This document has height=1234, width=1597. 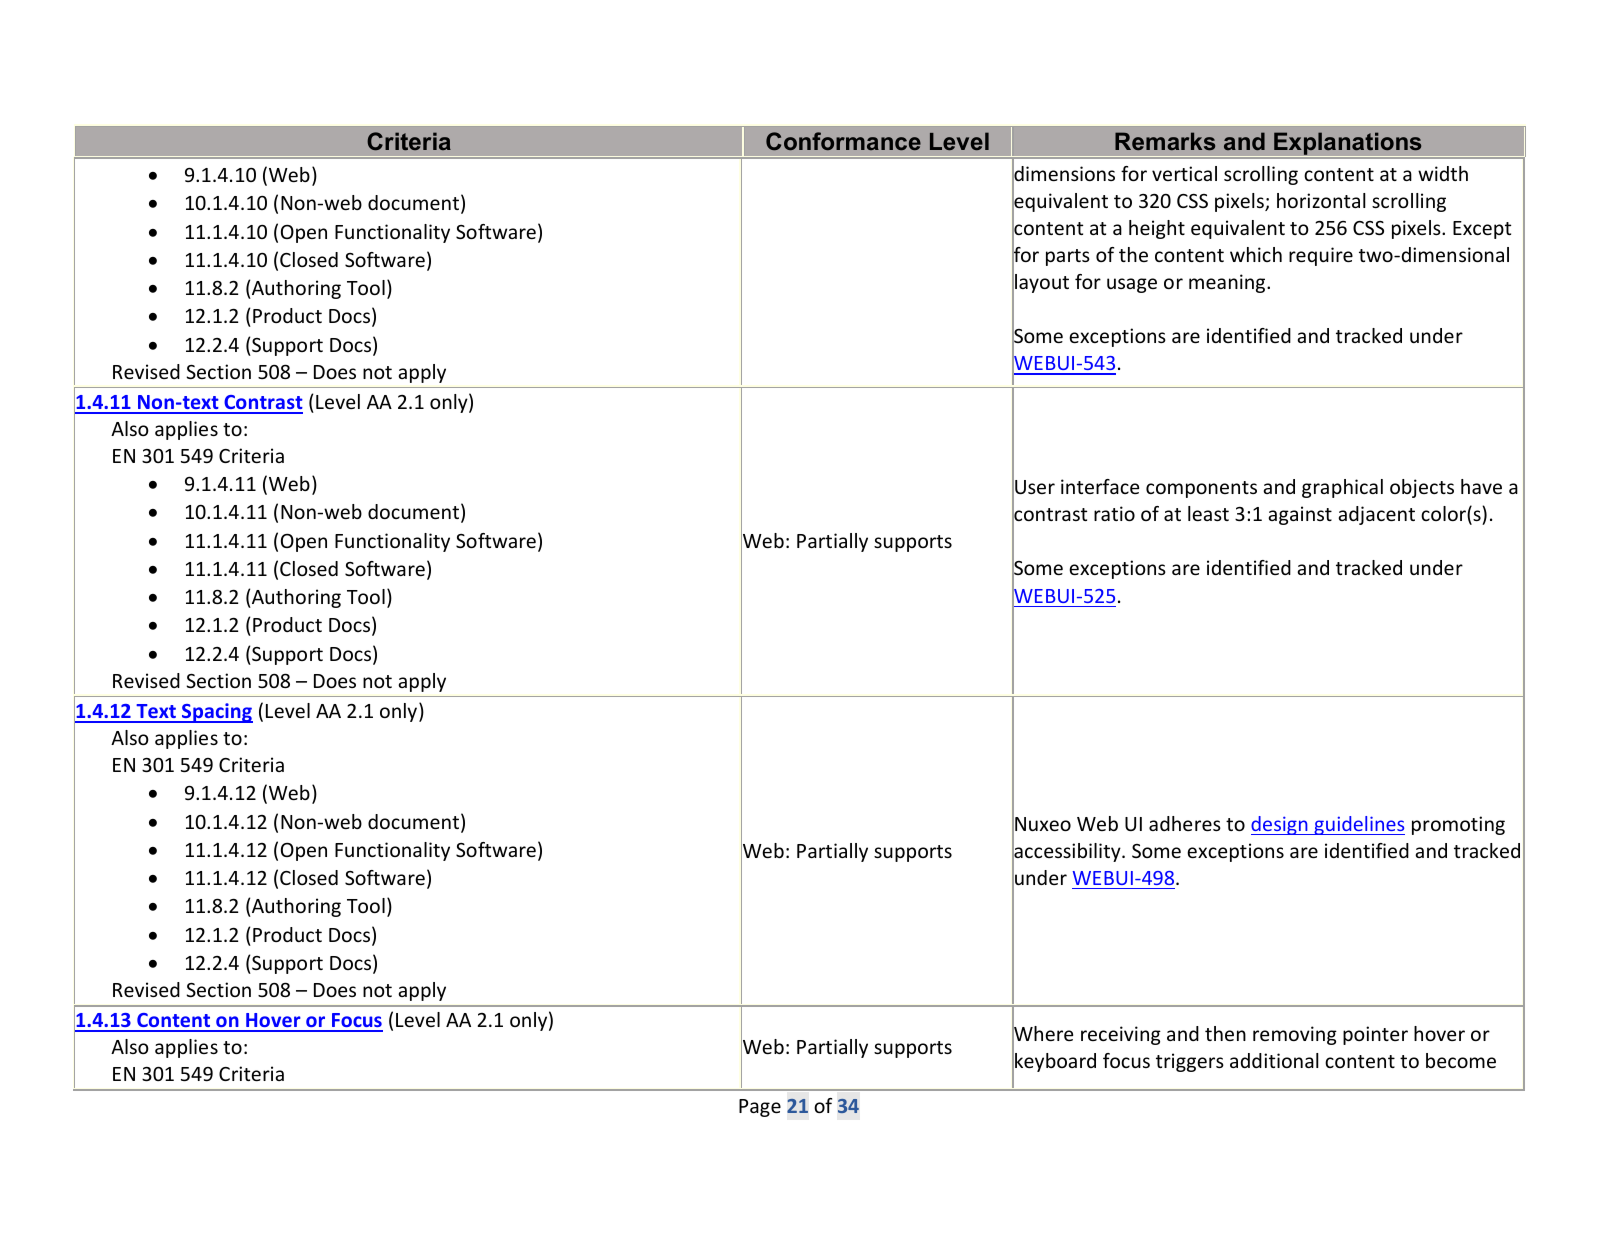 What do you see at coordinates (1280, 825) in the document?
I see `design` at bounding box center [1280, 825].
